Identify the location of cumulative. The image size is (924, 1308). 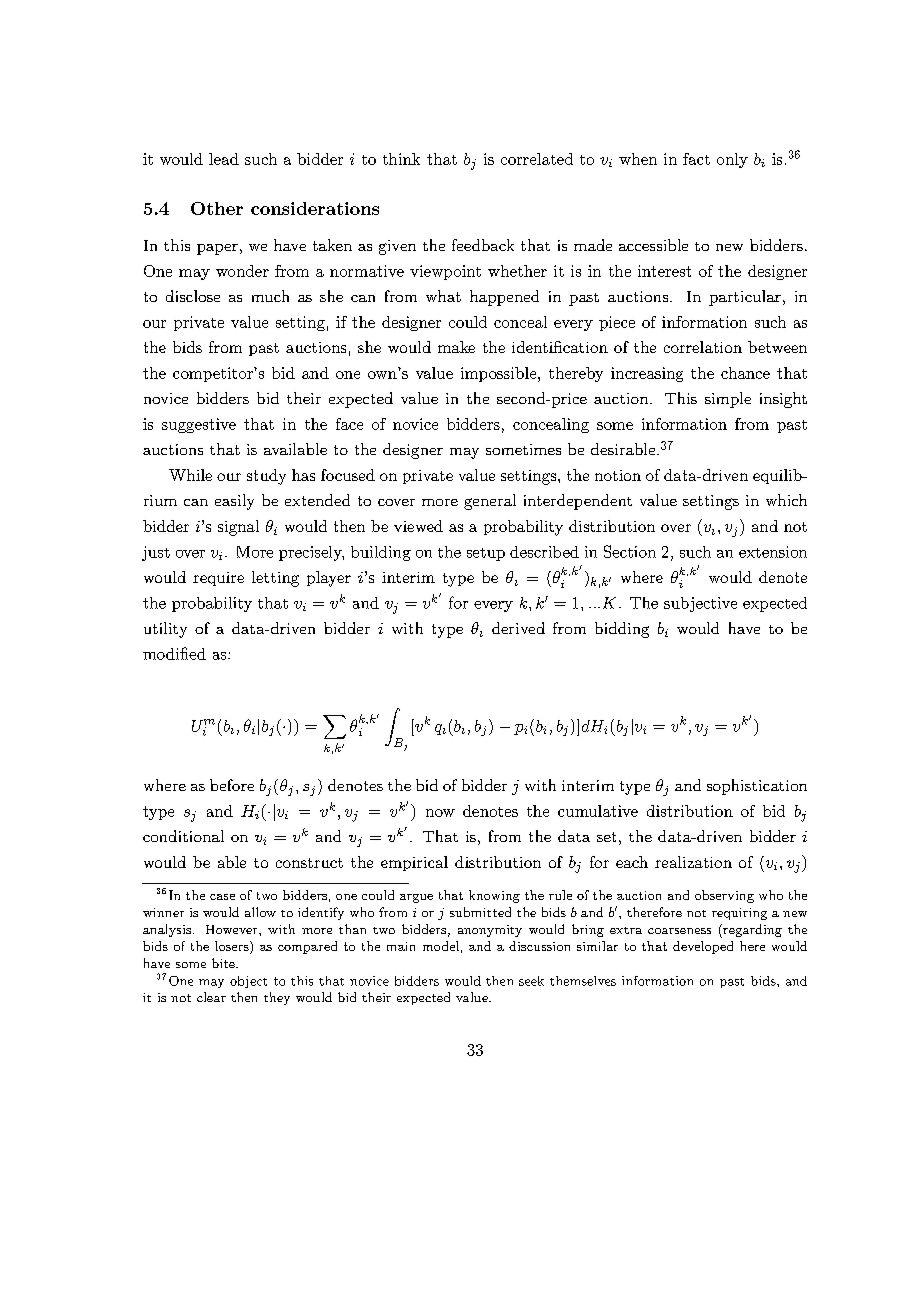
(598, 811).
